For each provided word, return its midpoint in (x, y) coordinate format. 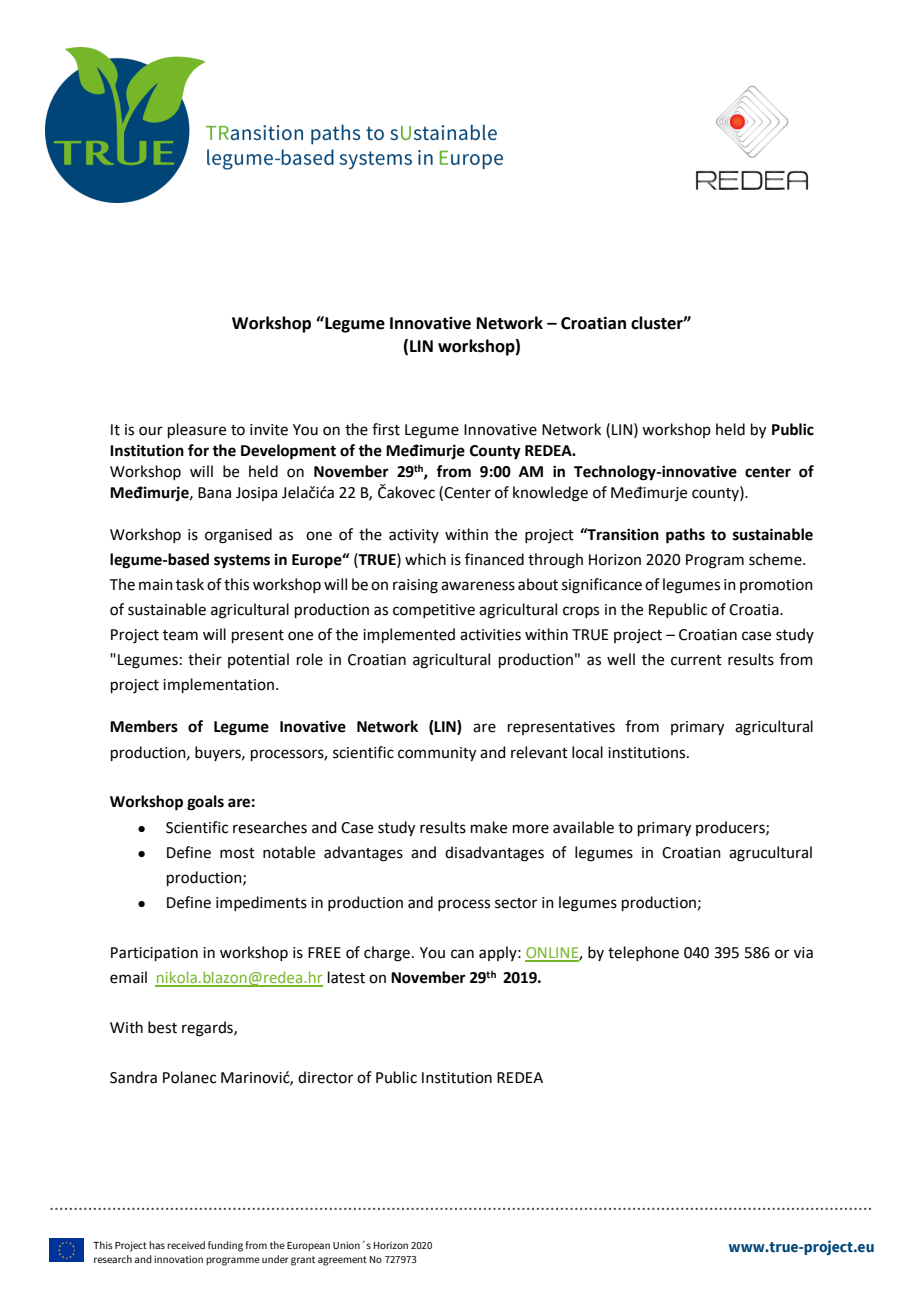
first (386, 429)
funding (225, 1246)
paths (685, 536)
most (237, 853)
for (198, 450)
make (489, 827)
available (583, 827)
